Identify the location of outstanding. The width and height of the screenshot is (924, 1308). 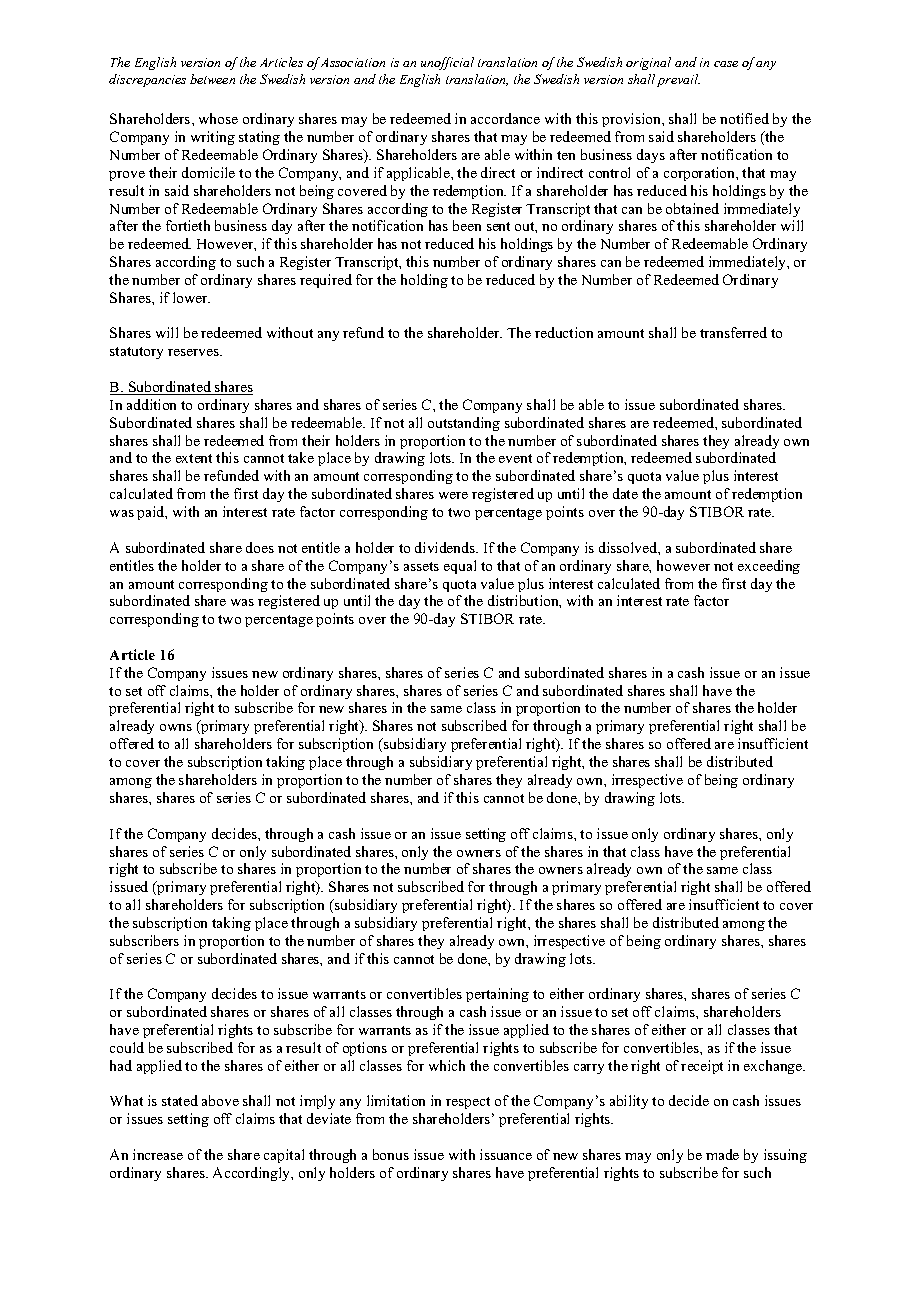
(464, 424).
